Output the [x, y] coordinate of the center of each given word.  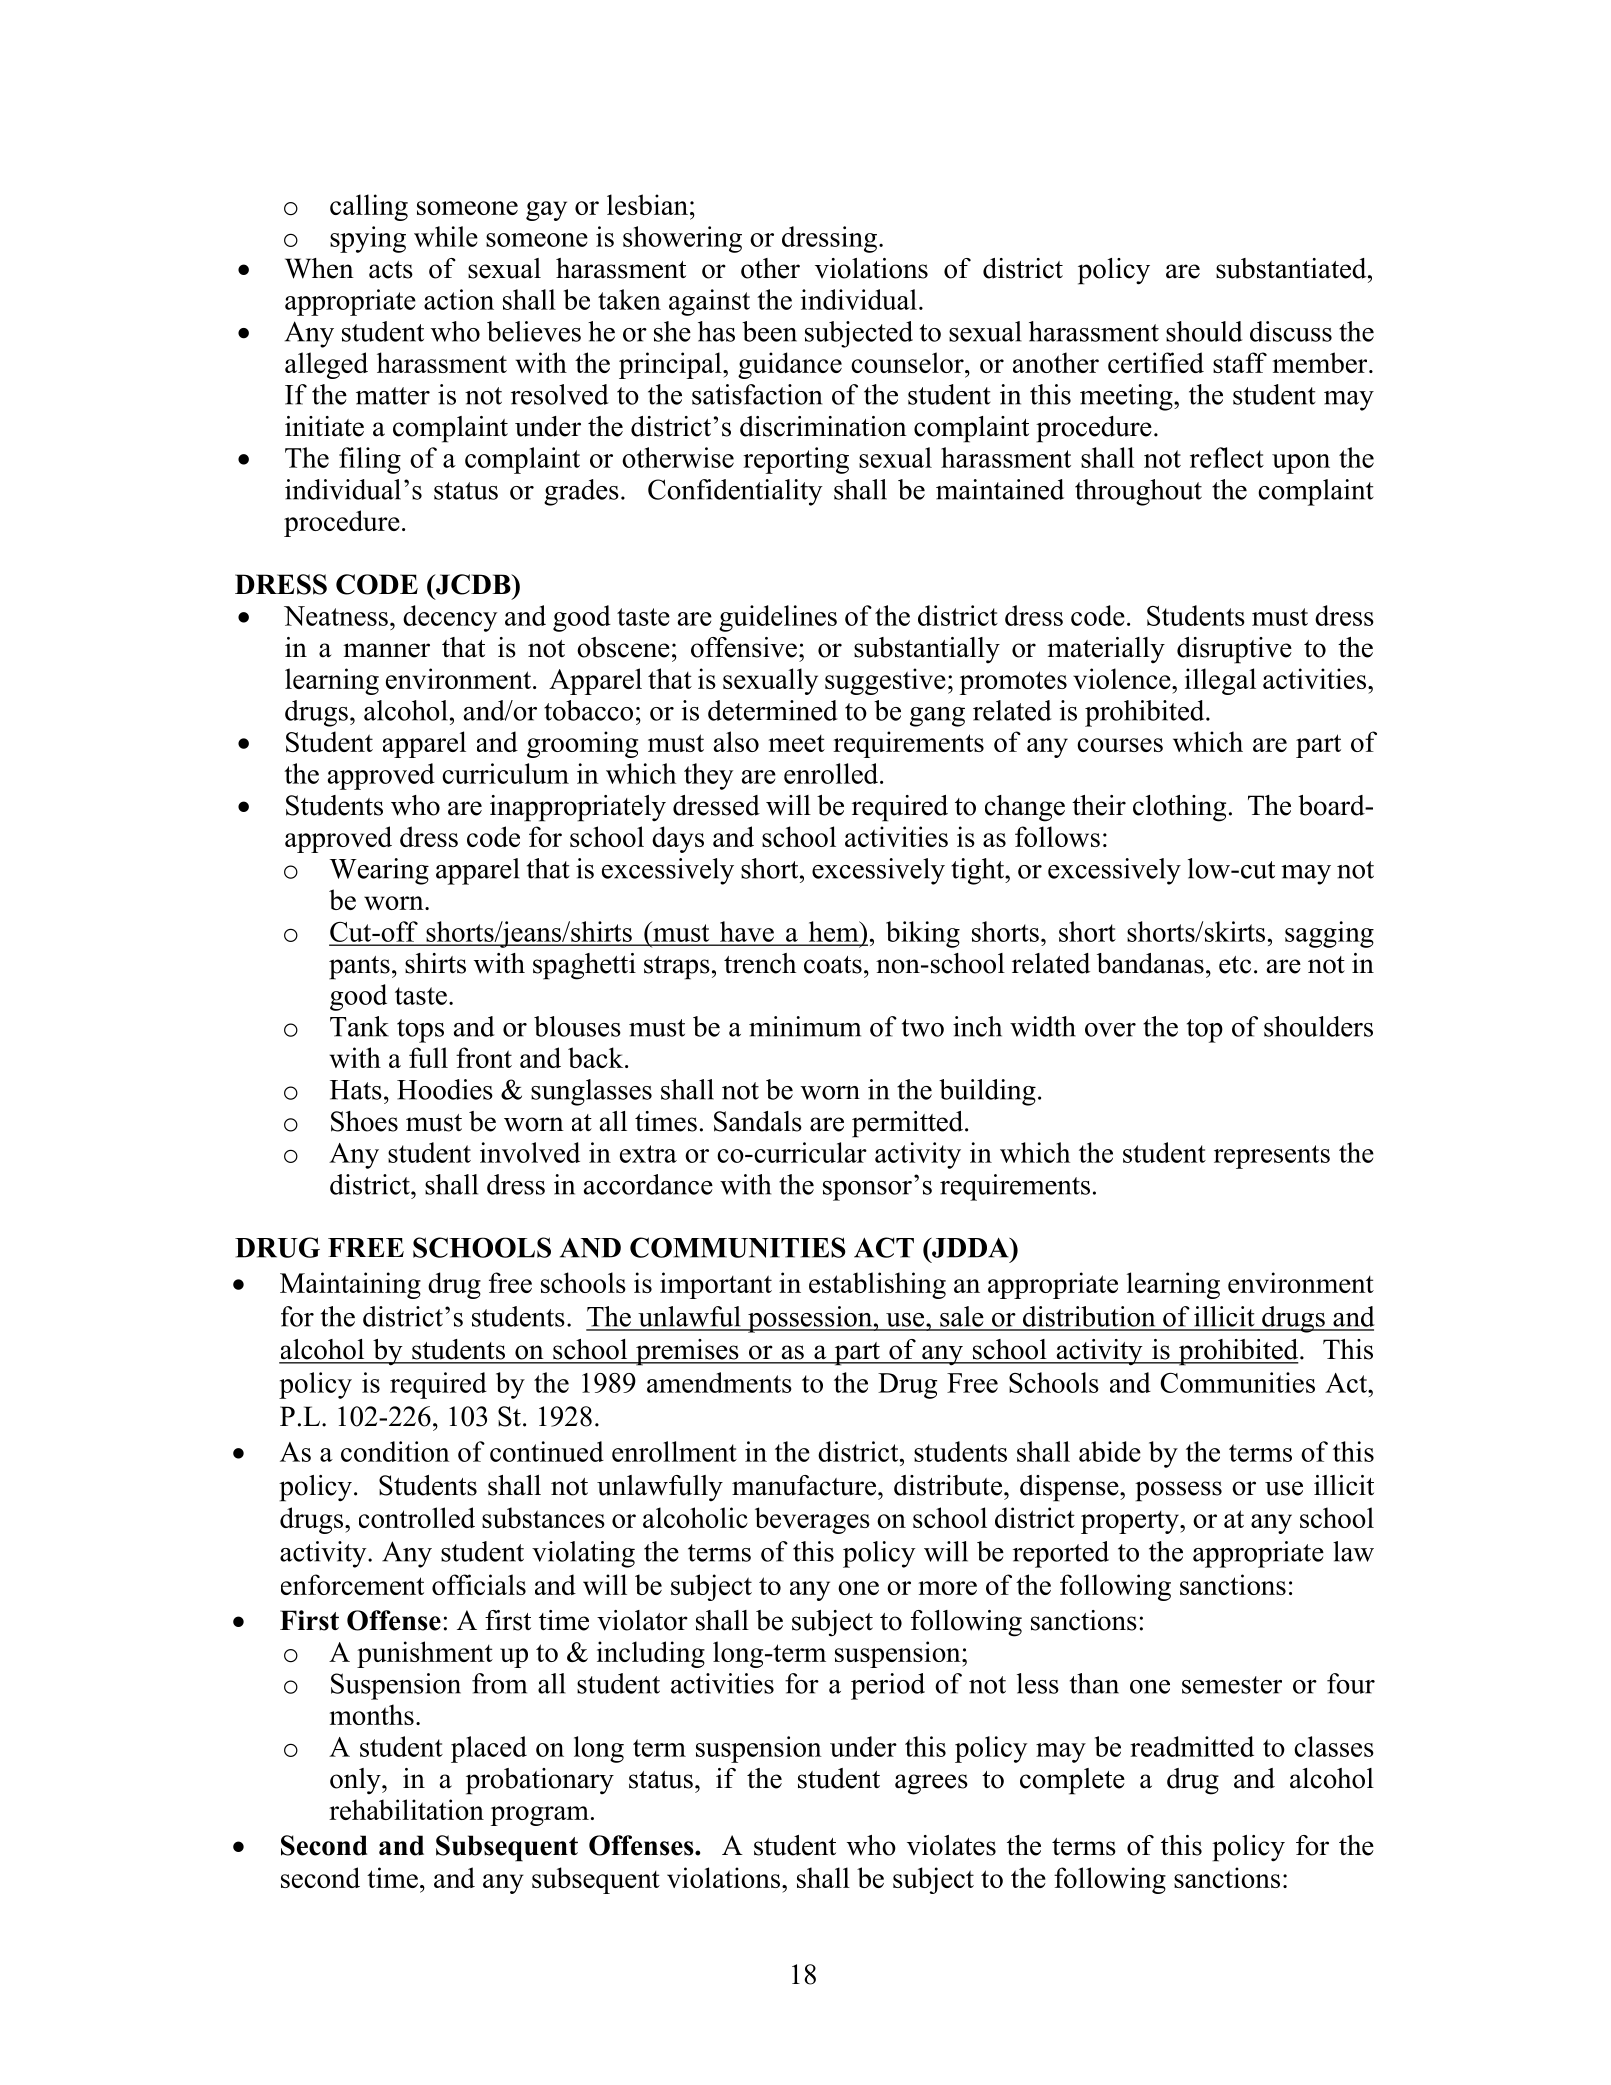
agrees [931, 1784]
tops [420, 1031]
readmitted [1192, 1746]
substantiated [1292, 268]
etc [1235, 965]
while [446, 236]
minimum [805, 1026]
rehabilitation [406, 1809]
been [769, 331]
